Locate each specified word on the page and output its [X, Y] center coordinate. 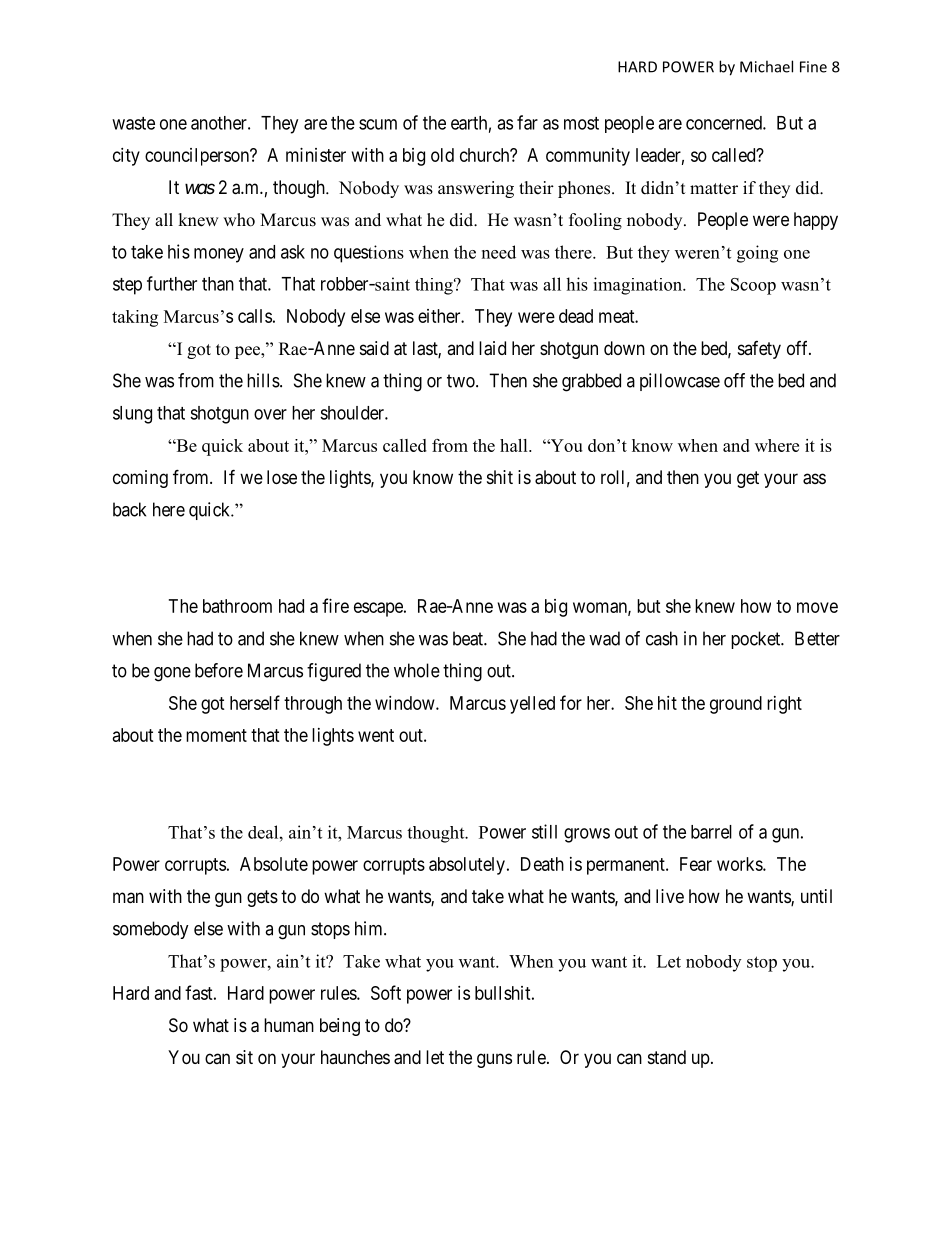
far [527, 122]
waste [133, 123]
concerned [725, 123]
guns [494, 1060]
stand [667, 1057]
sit [244, 1057]
